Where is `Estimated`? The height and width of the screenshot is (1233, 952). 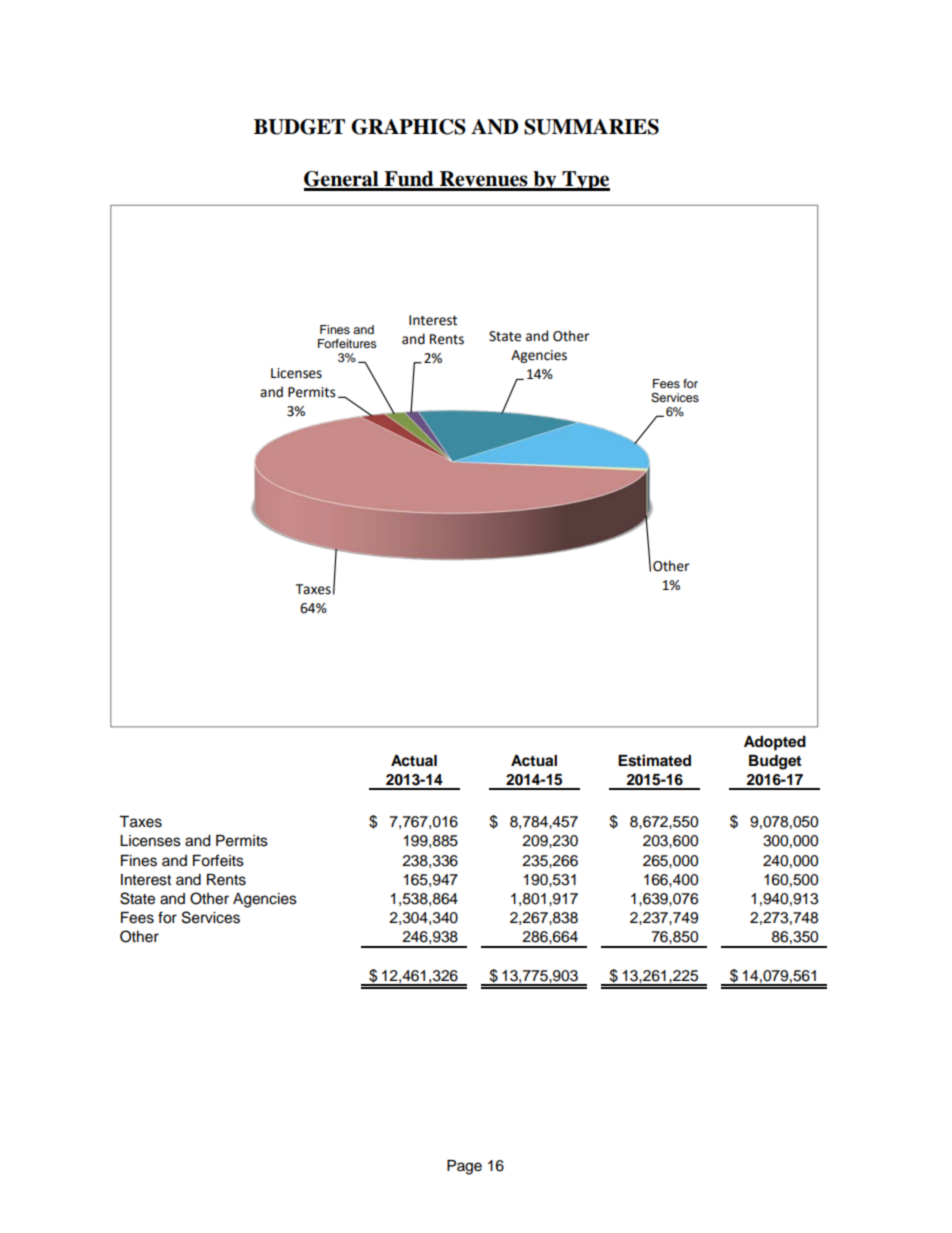
Estimated is located at coordinates (654, 760).
